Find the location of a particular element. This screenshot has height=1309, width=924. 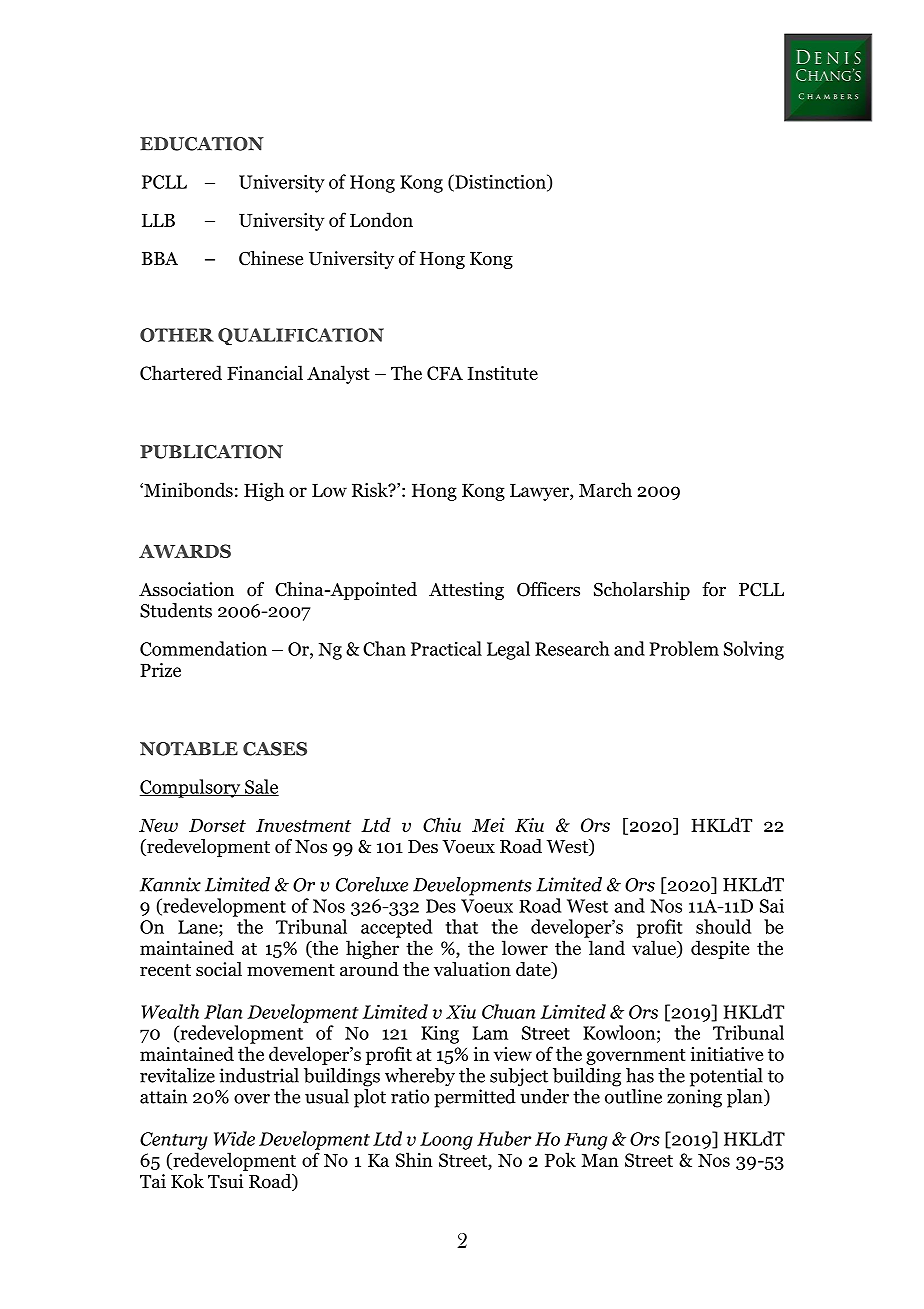

March is located at coordinates (605, 489).
